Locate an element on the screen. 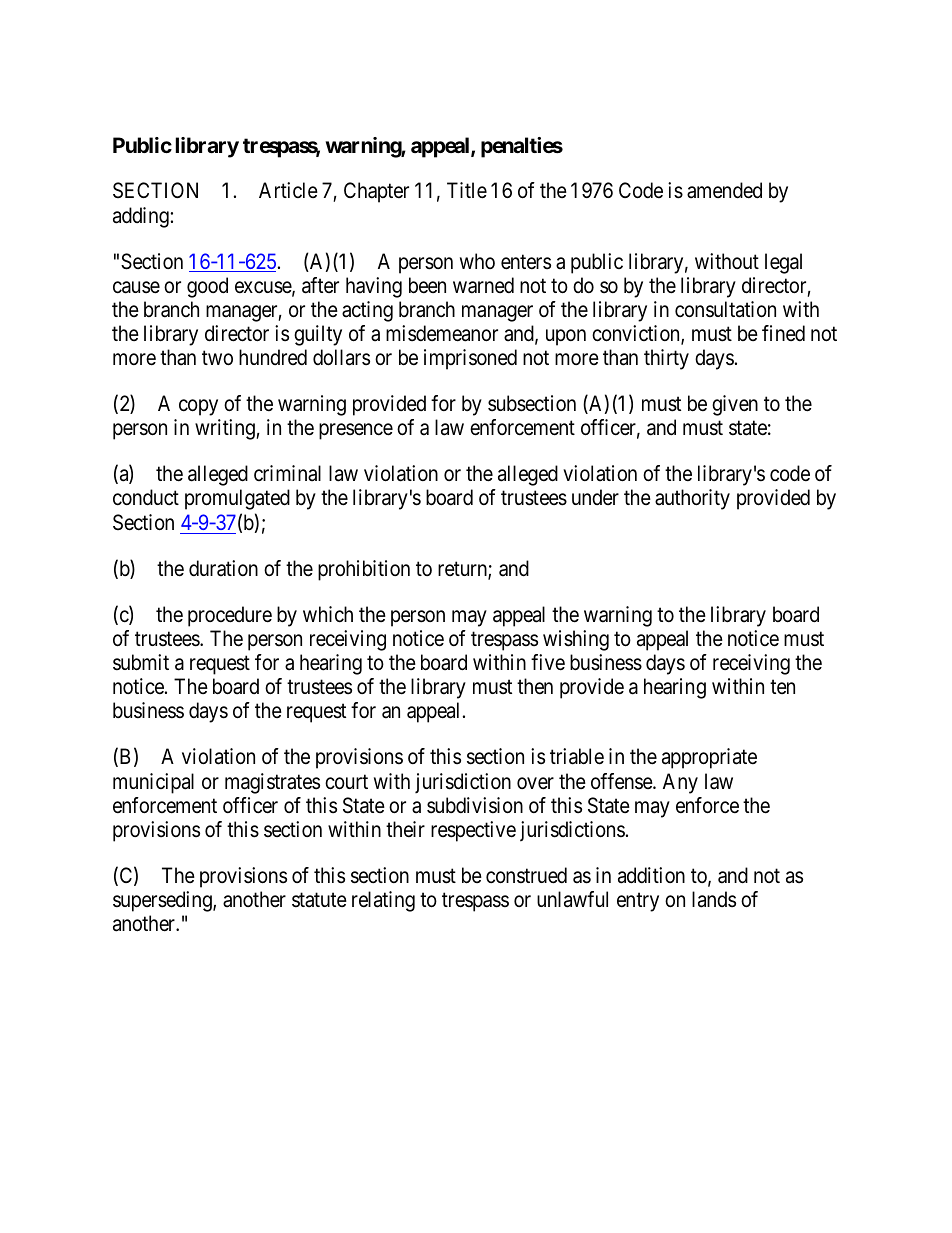 Image resolution: width=952 pixels, height=1233 pixels. adding is located at coordinates (141, 217).
